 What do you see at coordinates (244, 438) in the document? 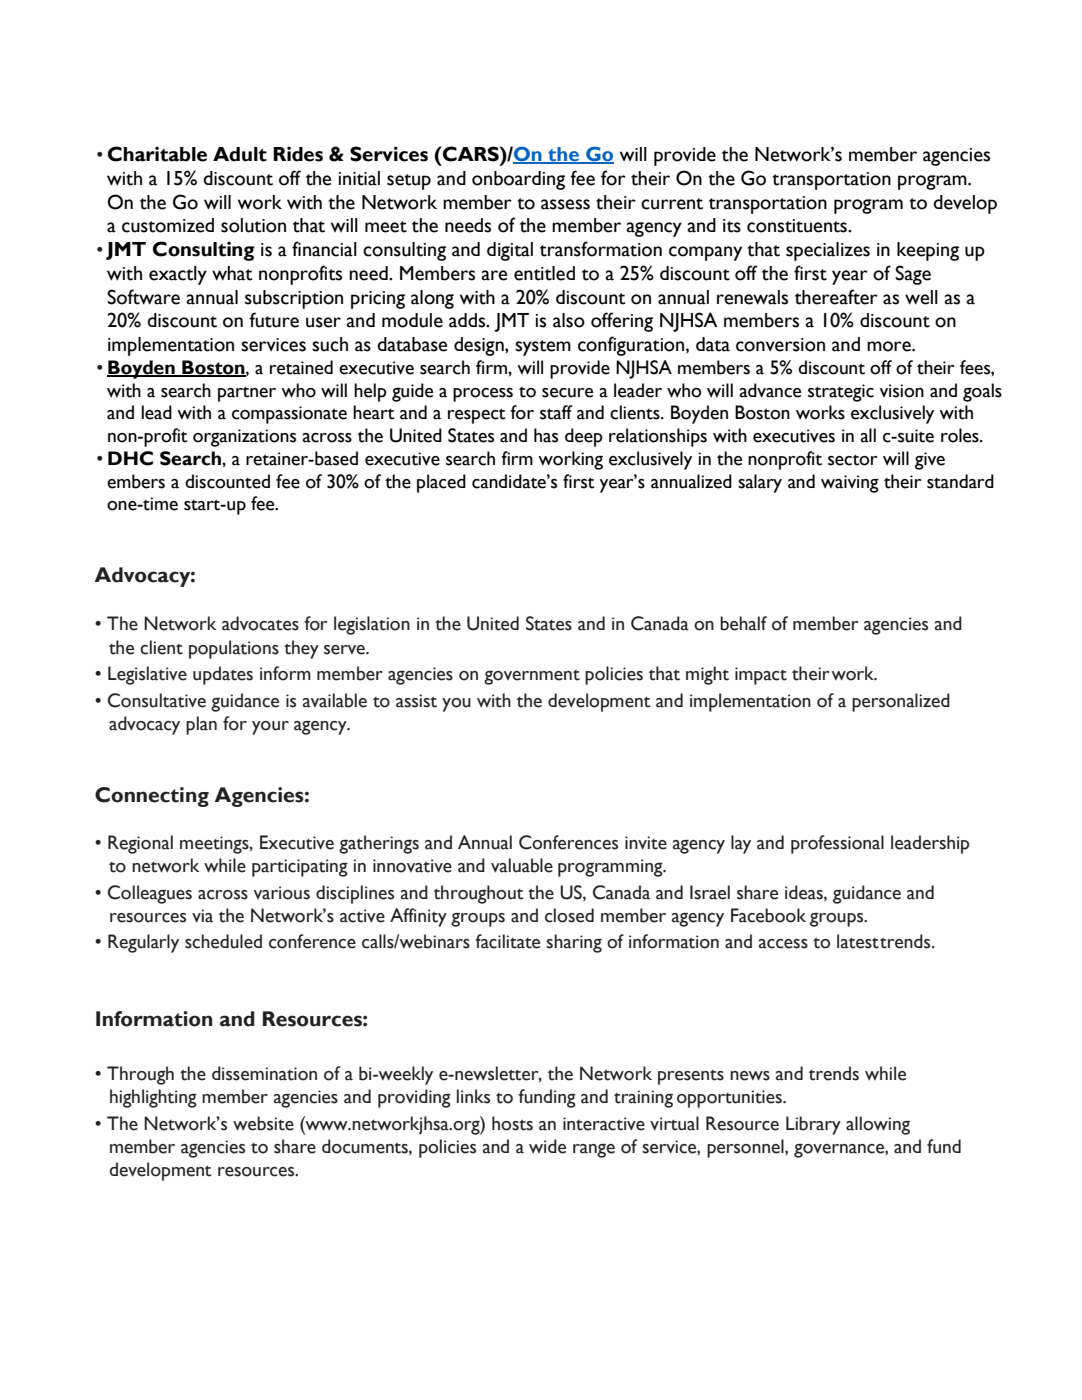
I see `organizations` at bounding box center [244, 438].
